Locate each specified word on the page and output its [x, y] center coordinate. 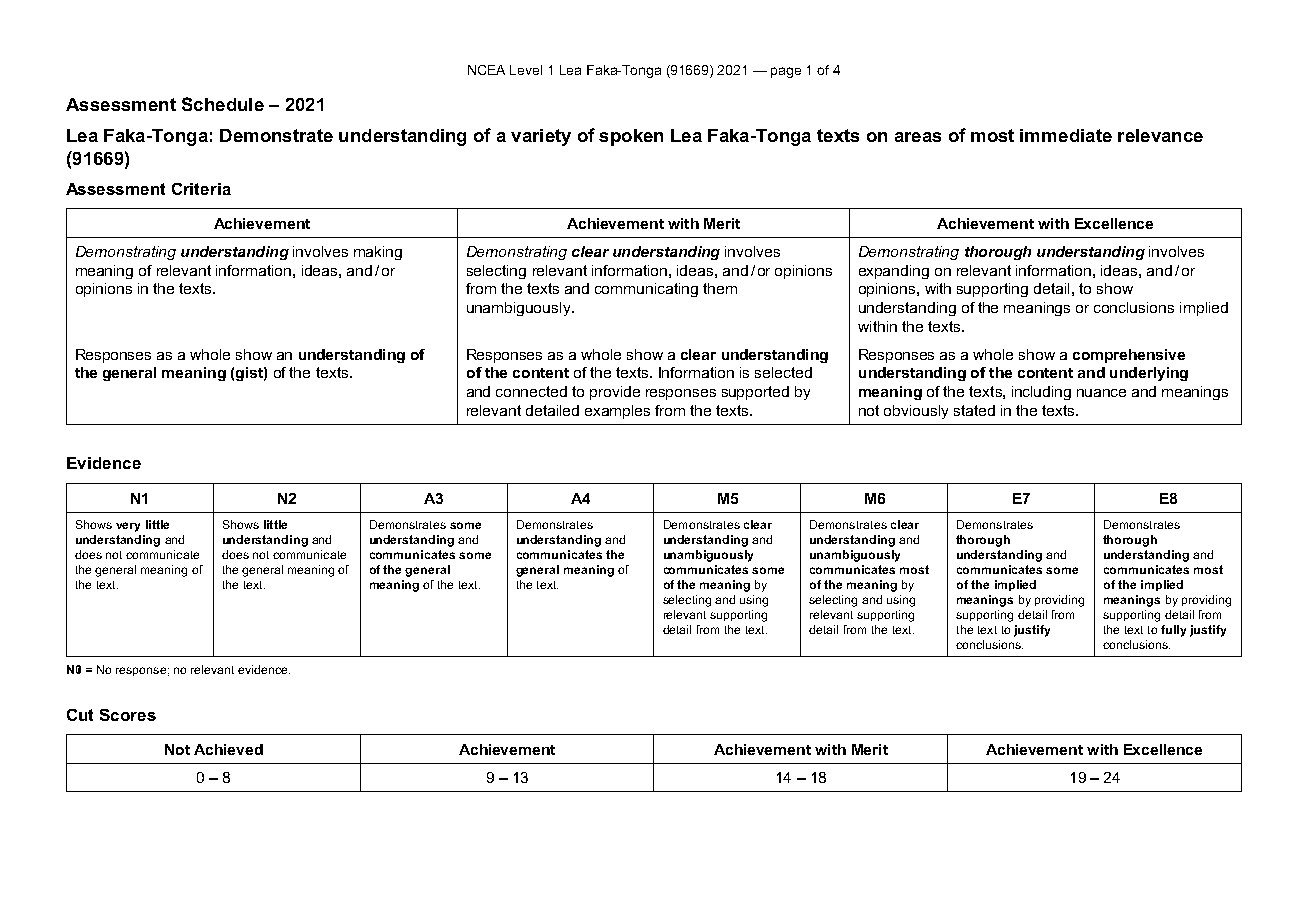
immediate [1066, 135]
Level [526, 70]
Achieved [228, 749]
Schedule [223, 104]
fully [1173, 631]
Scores [128, 715]
